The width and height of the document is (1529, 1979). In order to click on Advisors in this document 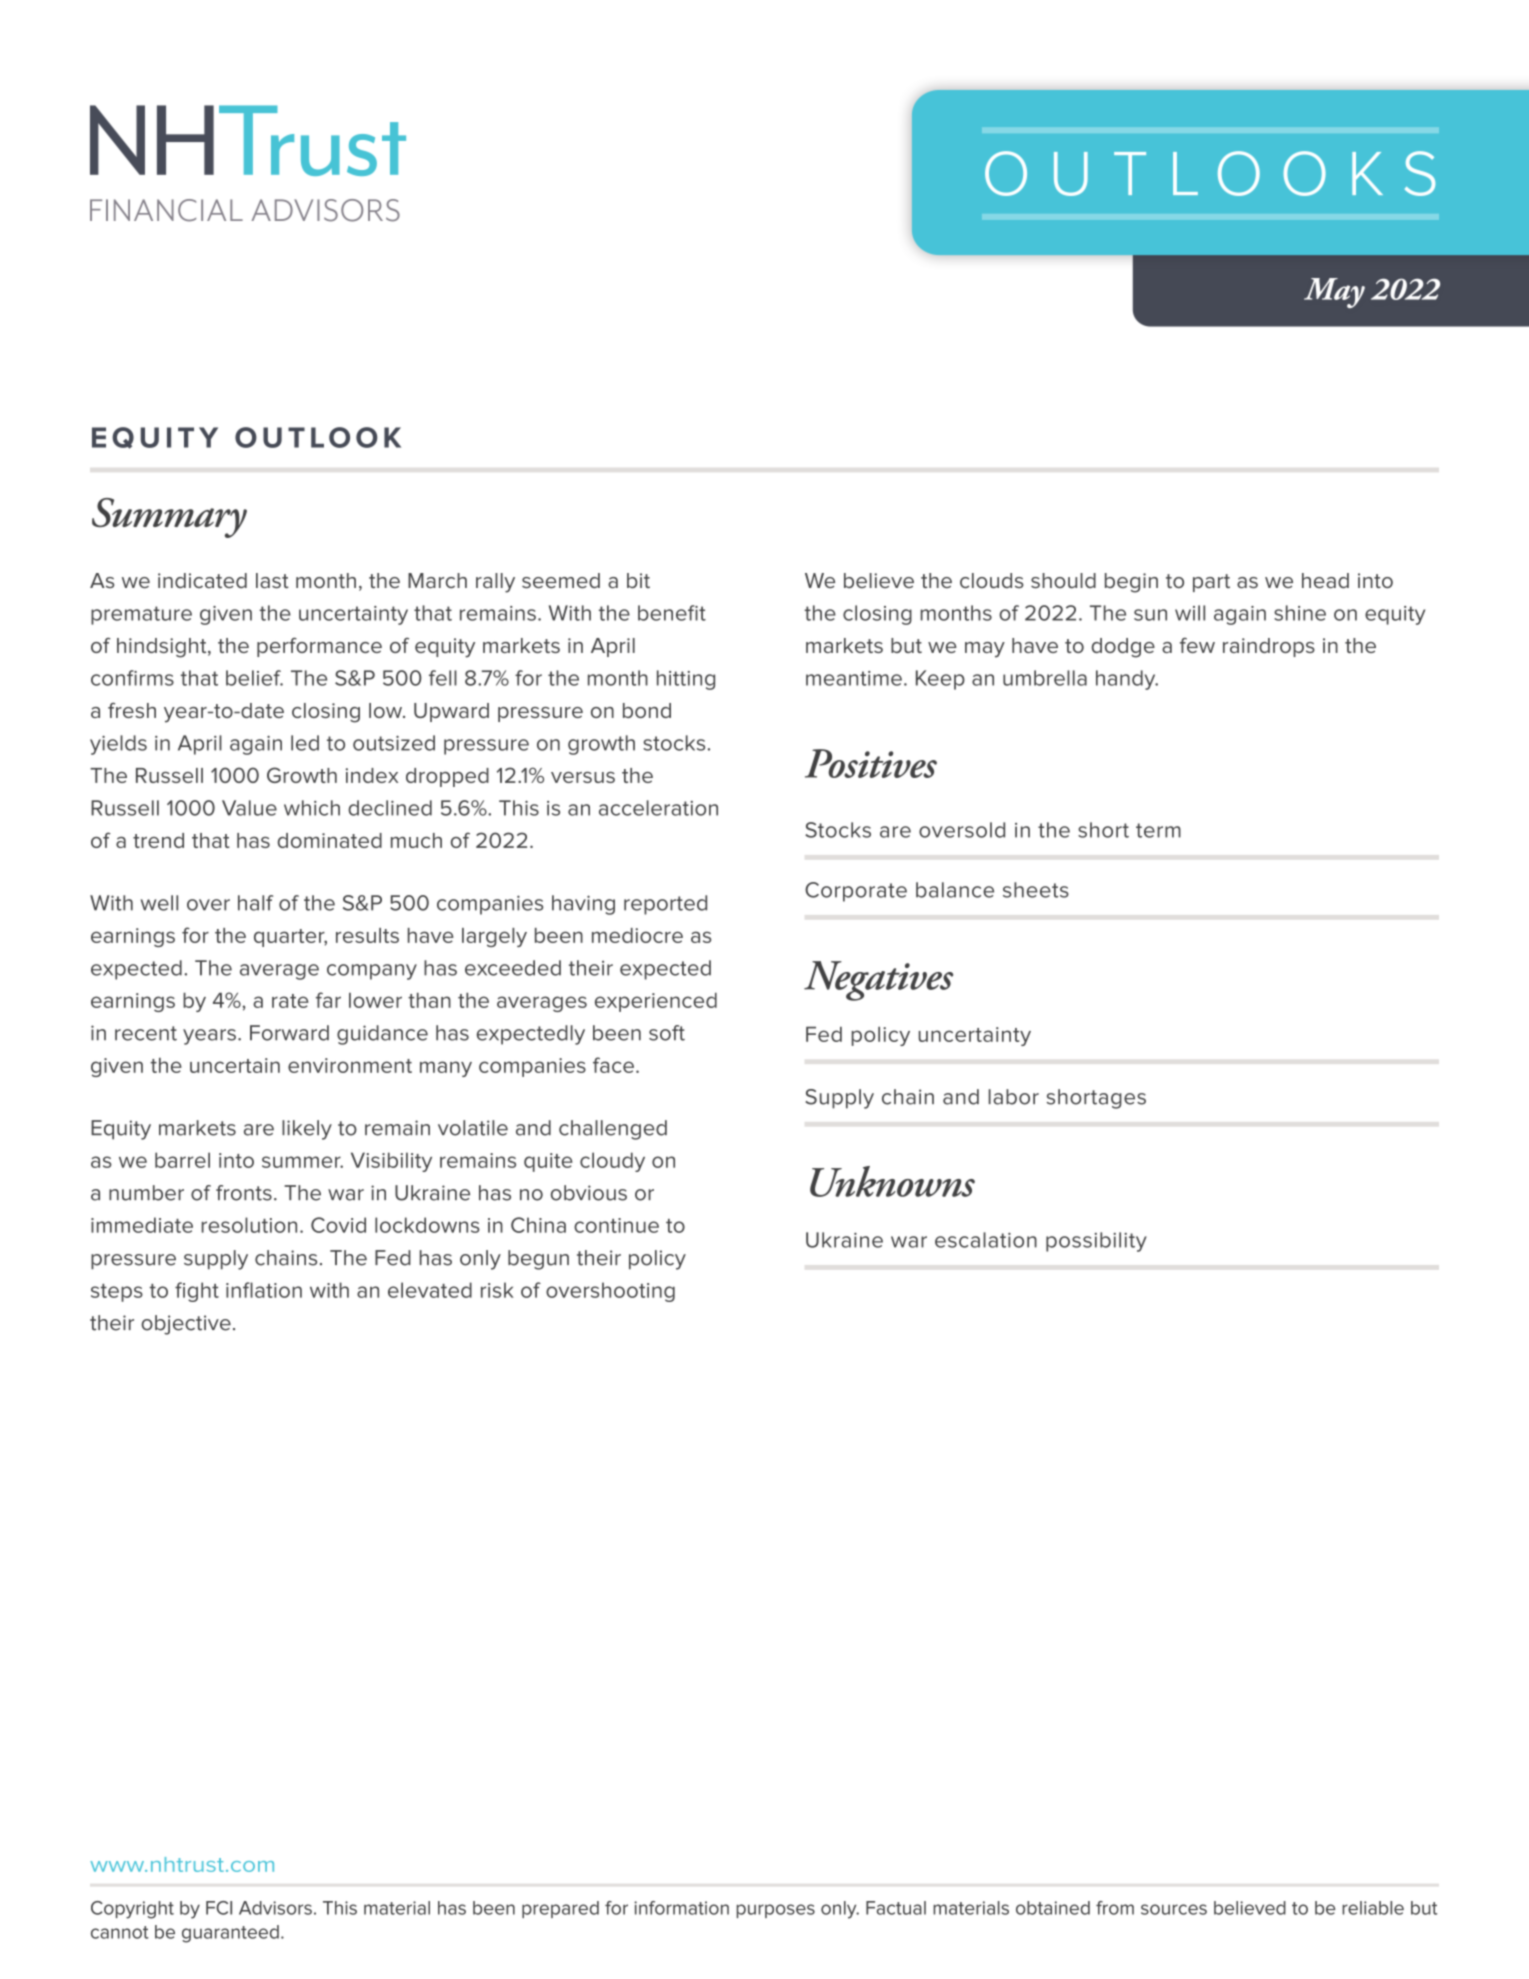, I will do `click(275, 1908)`.
